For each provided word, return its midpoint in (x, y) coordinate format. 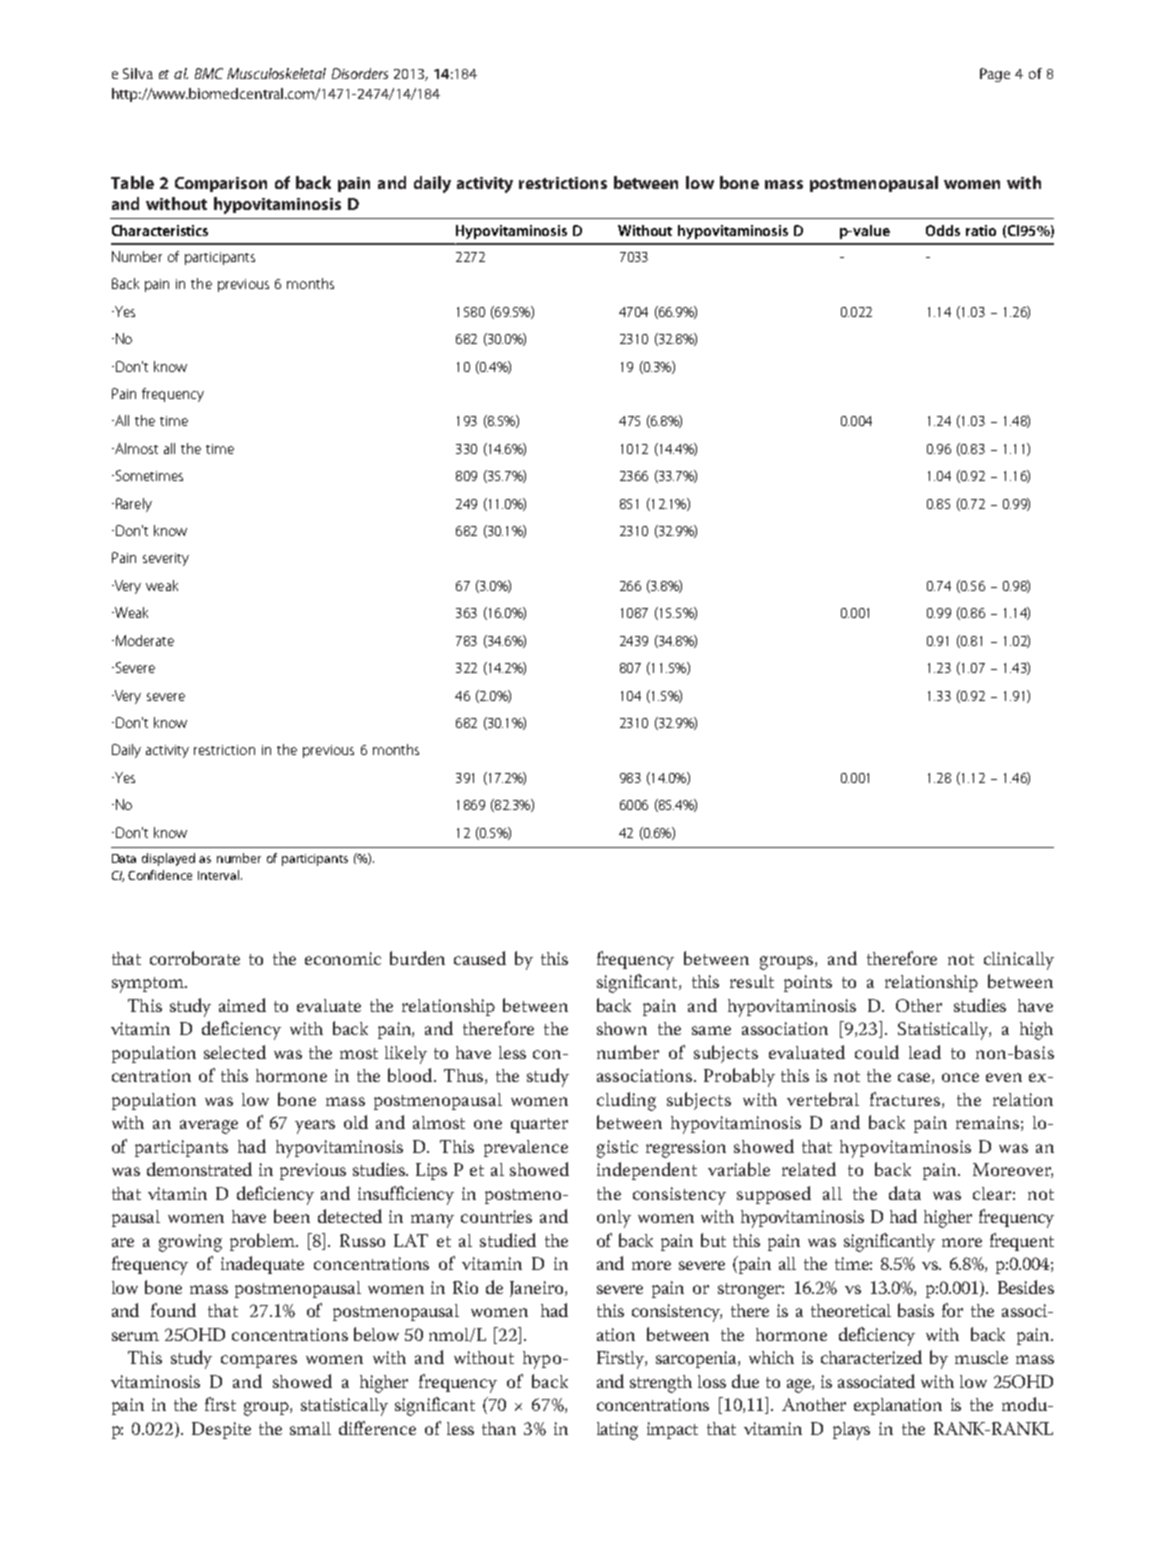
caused (480, 958)
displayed (168, 859)
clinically (1019, 961)
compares (259, 1361)
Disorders (360, 73)
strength (661, 1384)
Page (995, 75)
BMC (209, 73)
